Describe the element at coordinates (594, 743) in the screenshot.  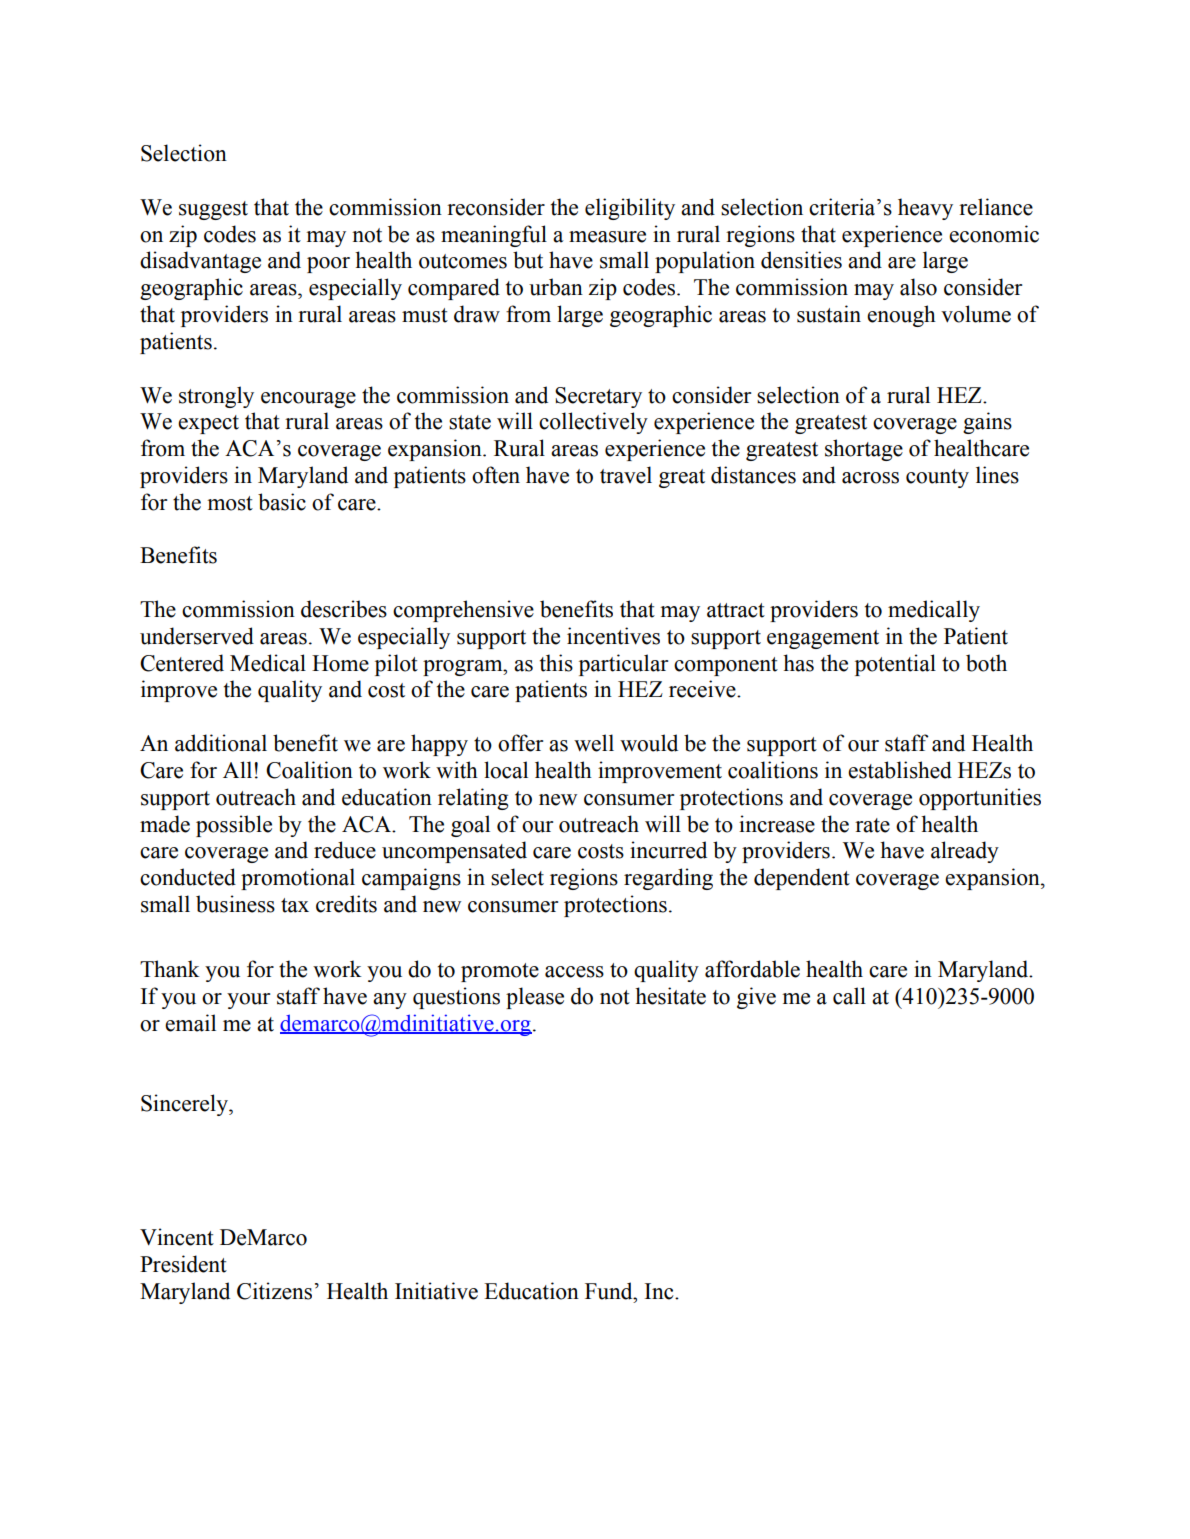
I see `well` at that location.
